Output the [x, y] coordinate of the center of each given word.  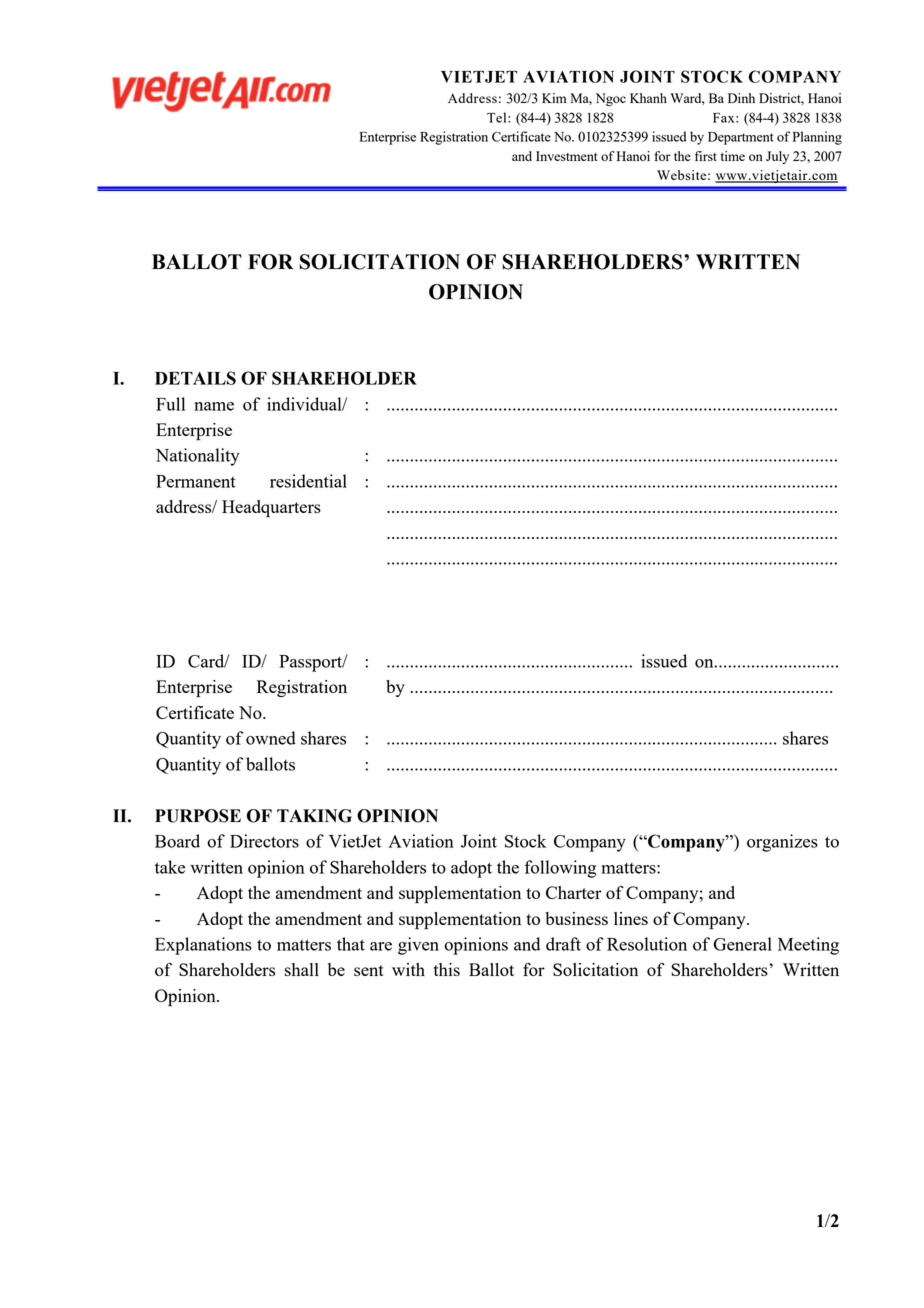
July [777, 157]
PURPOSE [198, 816]
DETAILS [195, 378]
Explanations [203, 946]
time [733, 156]
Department [741, 138]
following [560, 869]
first [706, 156]
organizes [782, 843]
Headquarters [271, 508]
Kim [554, 98]
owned [271, 738]
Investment [566, 156]
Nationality [198, 457]
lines [631, 918]
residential [308, 481]
